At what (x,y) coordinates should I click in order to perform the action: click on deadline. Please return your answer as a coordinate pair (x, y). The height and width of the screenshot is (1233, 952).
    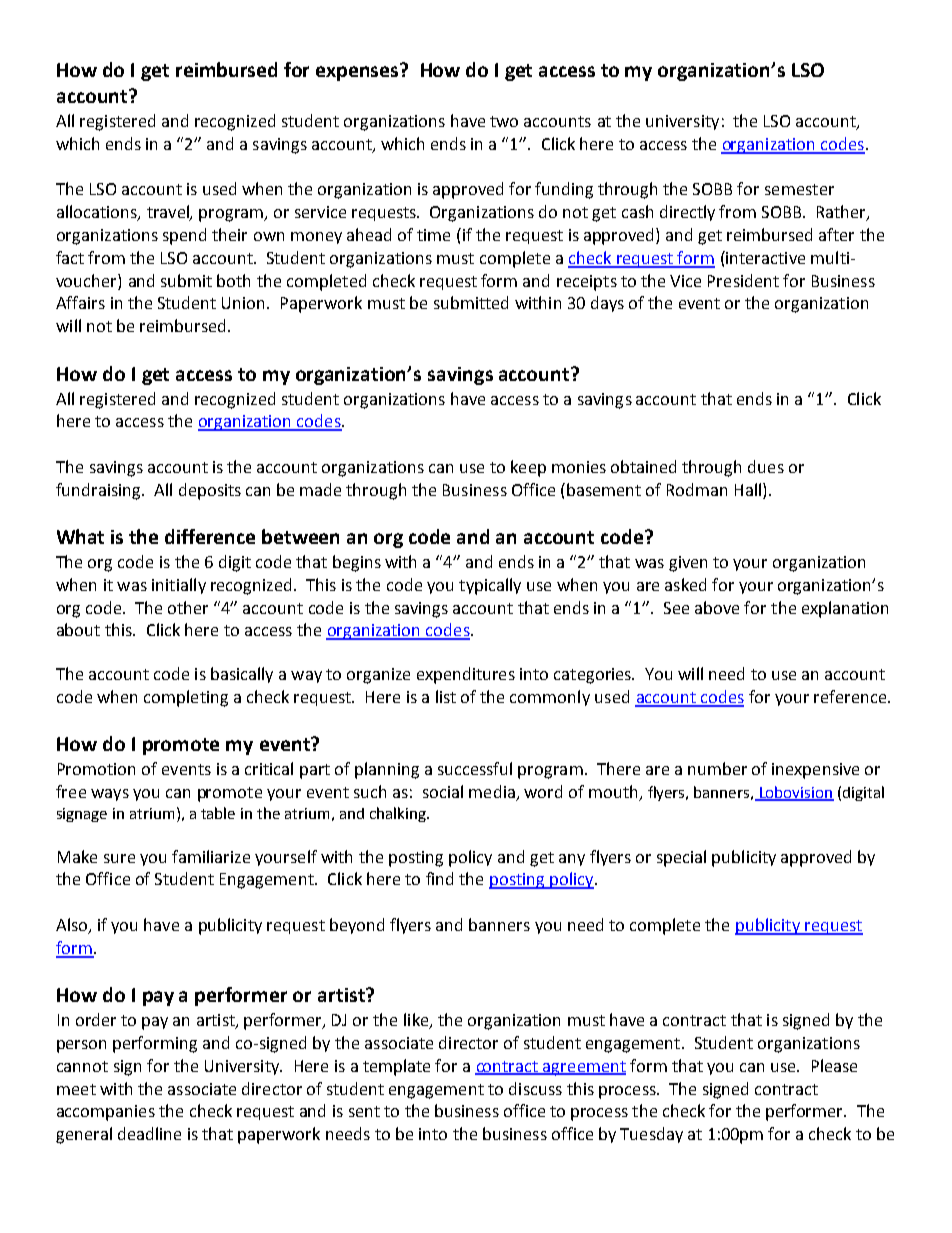
    Looking at the image, I should click on (149, 1133).
